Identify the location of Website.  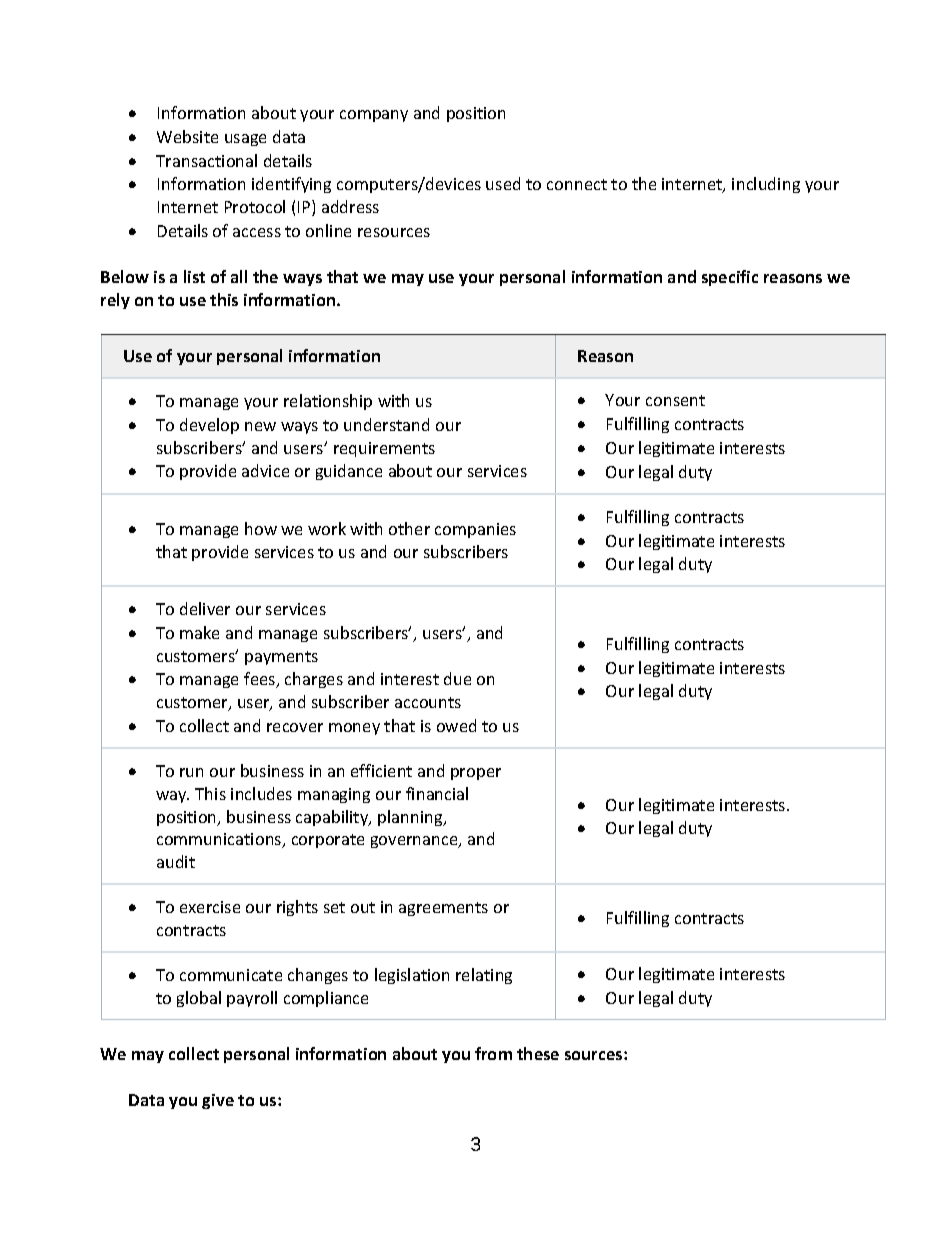
(187, 136).
